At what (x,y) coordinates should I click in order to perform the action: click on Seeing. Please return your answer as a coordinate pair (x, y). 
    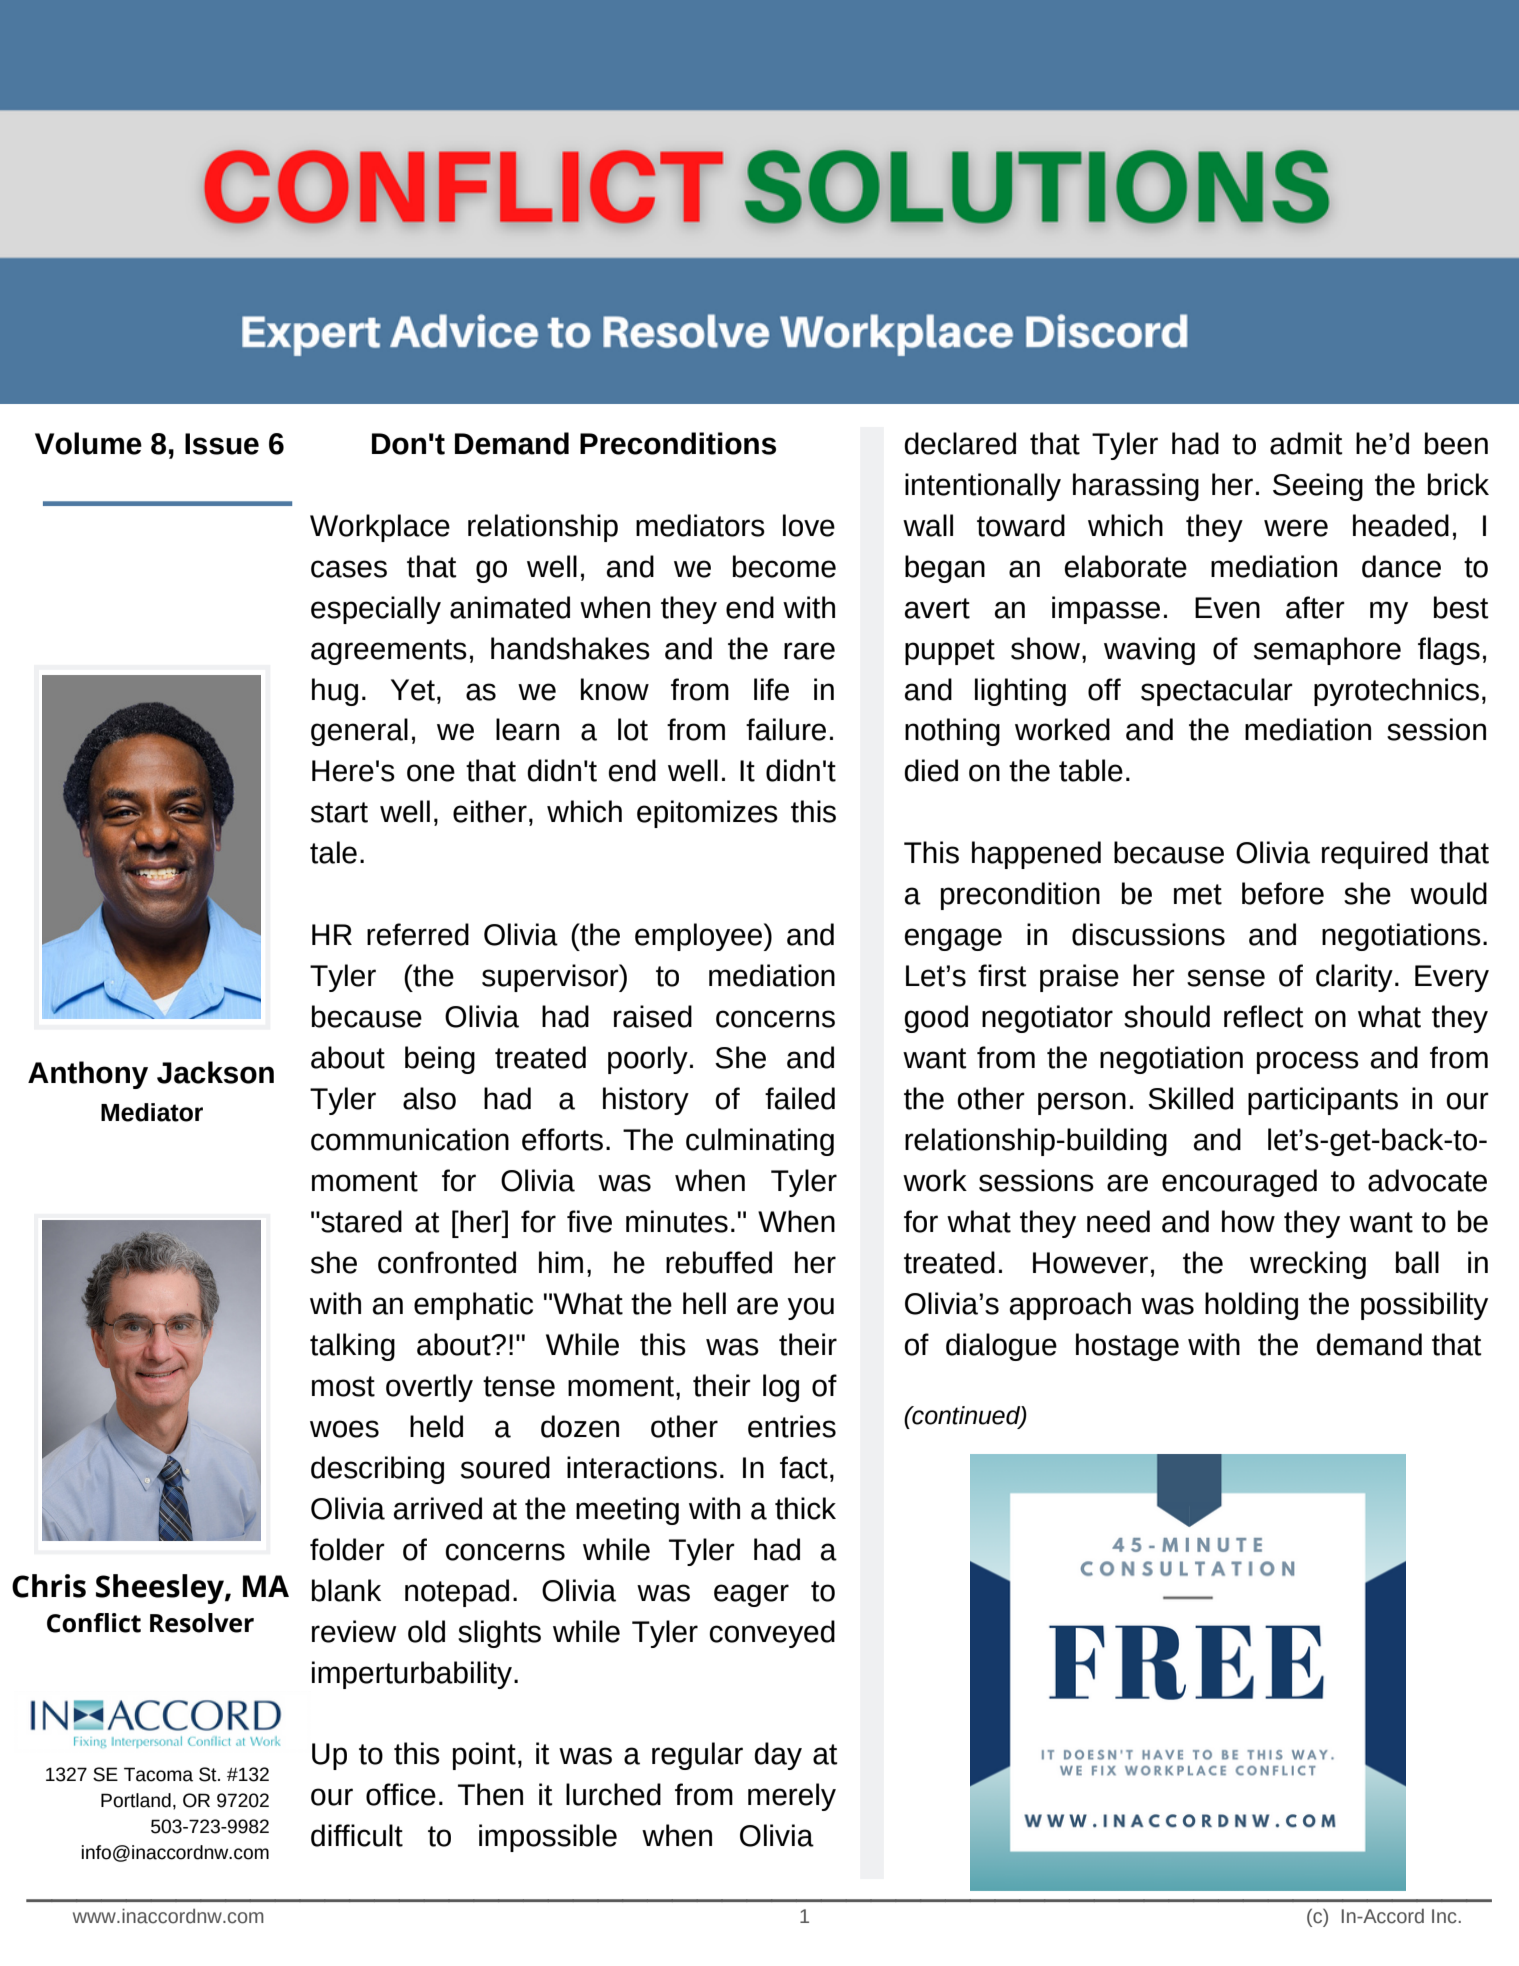
    Looking at the image, I should click on (1318, 487).
